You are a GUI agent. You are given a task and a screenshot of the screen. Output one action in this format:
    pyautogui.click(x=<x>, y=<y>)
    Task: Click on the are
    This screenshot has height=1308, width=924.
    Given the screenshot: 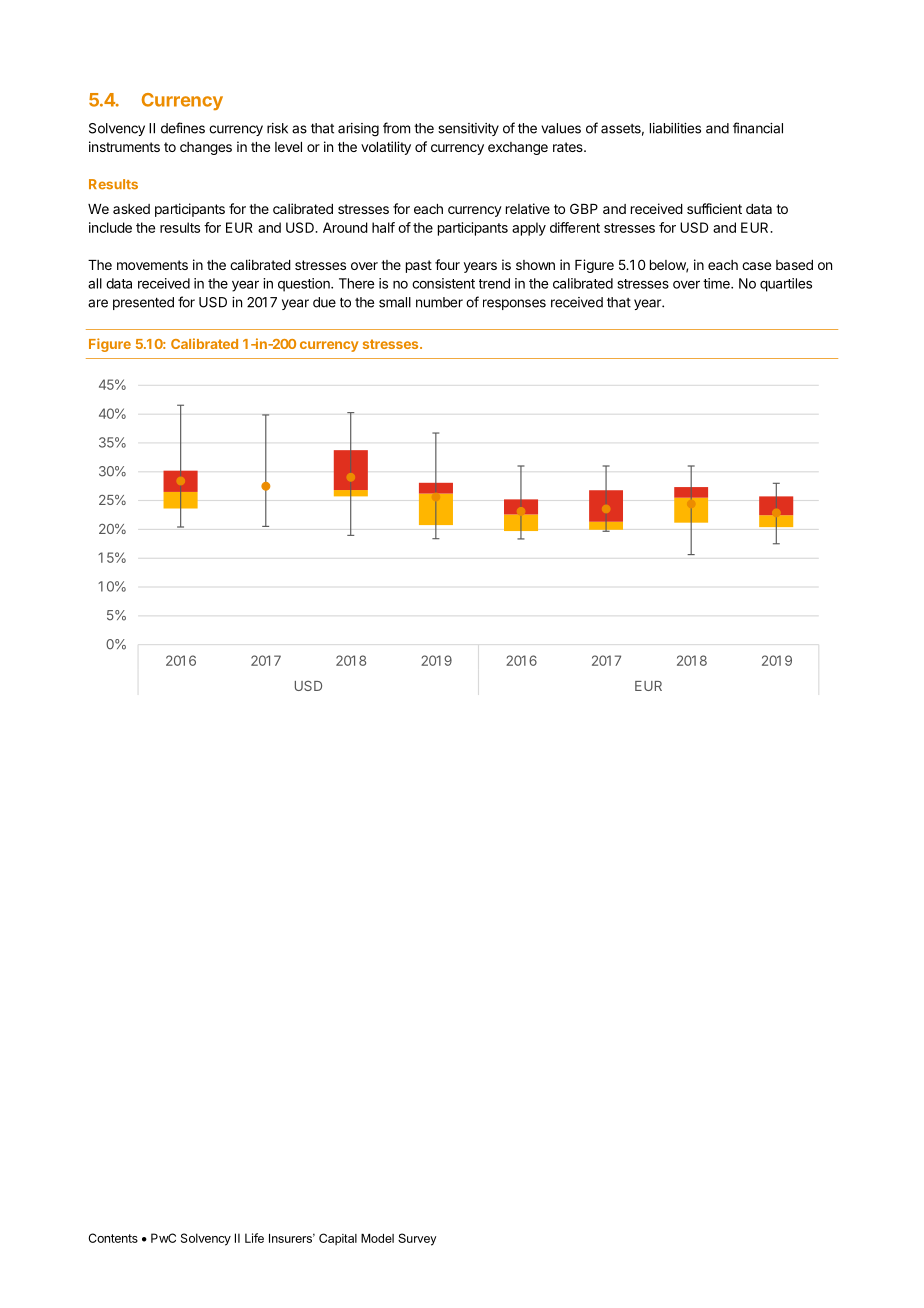 What is the action you would take?
    pyautogui.click(x=98, y=303)
